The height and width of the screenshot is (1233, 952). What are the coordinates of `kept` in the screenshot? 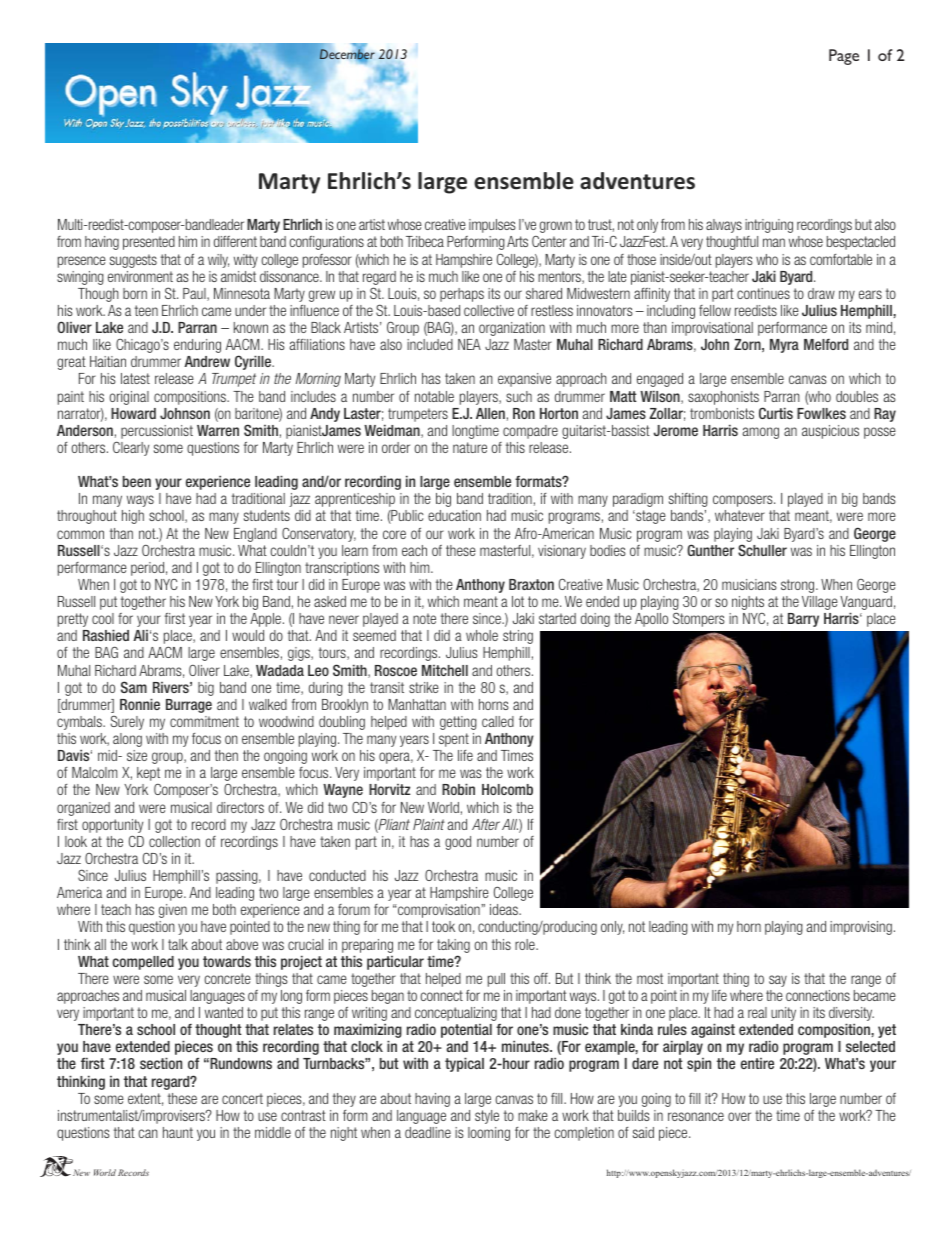 It's located at (148, 774).
